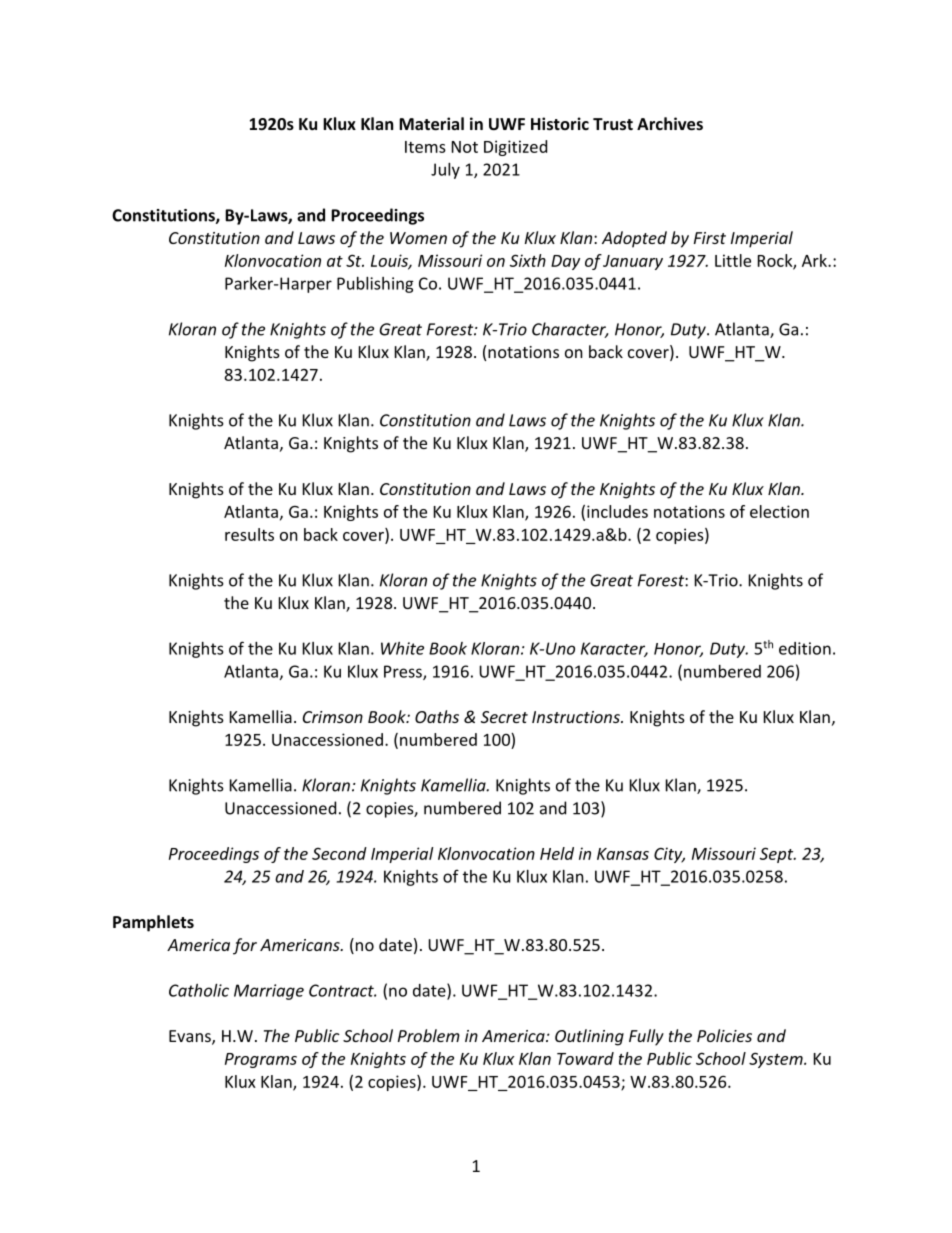 This screenshot has width=952, height=1233. I want to click on Archives, so click(670, 123).
